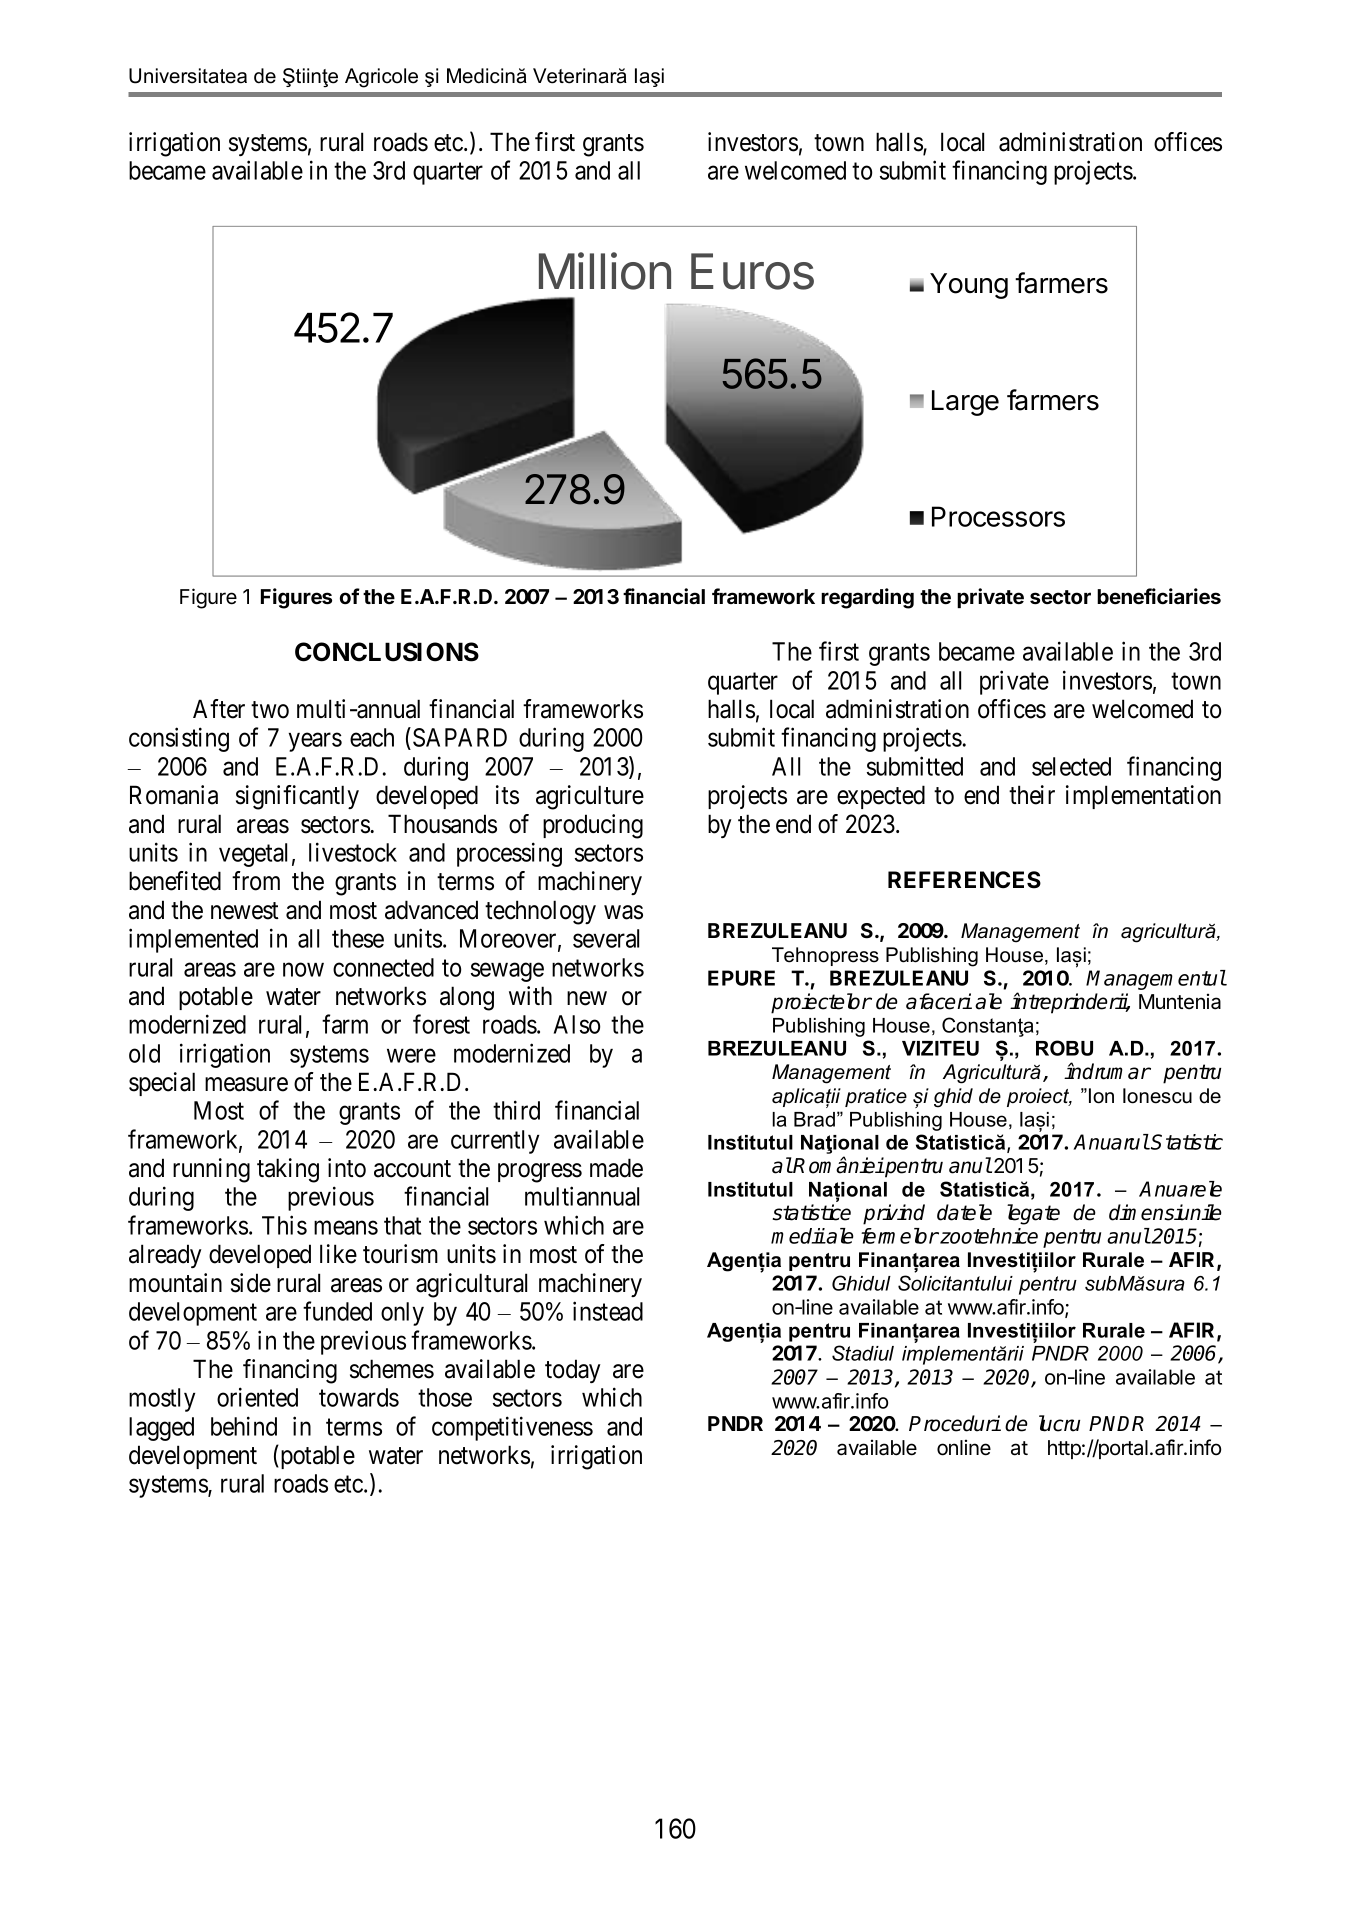 This screenshot has height=1910, width=1350. What do you see at coordinates (1033, 1214) in the screenshot?
I see `legate` at bounding box center [1033, 1214].
